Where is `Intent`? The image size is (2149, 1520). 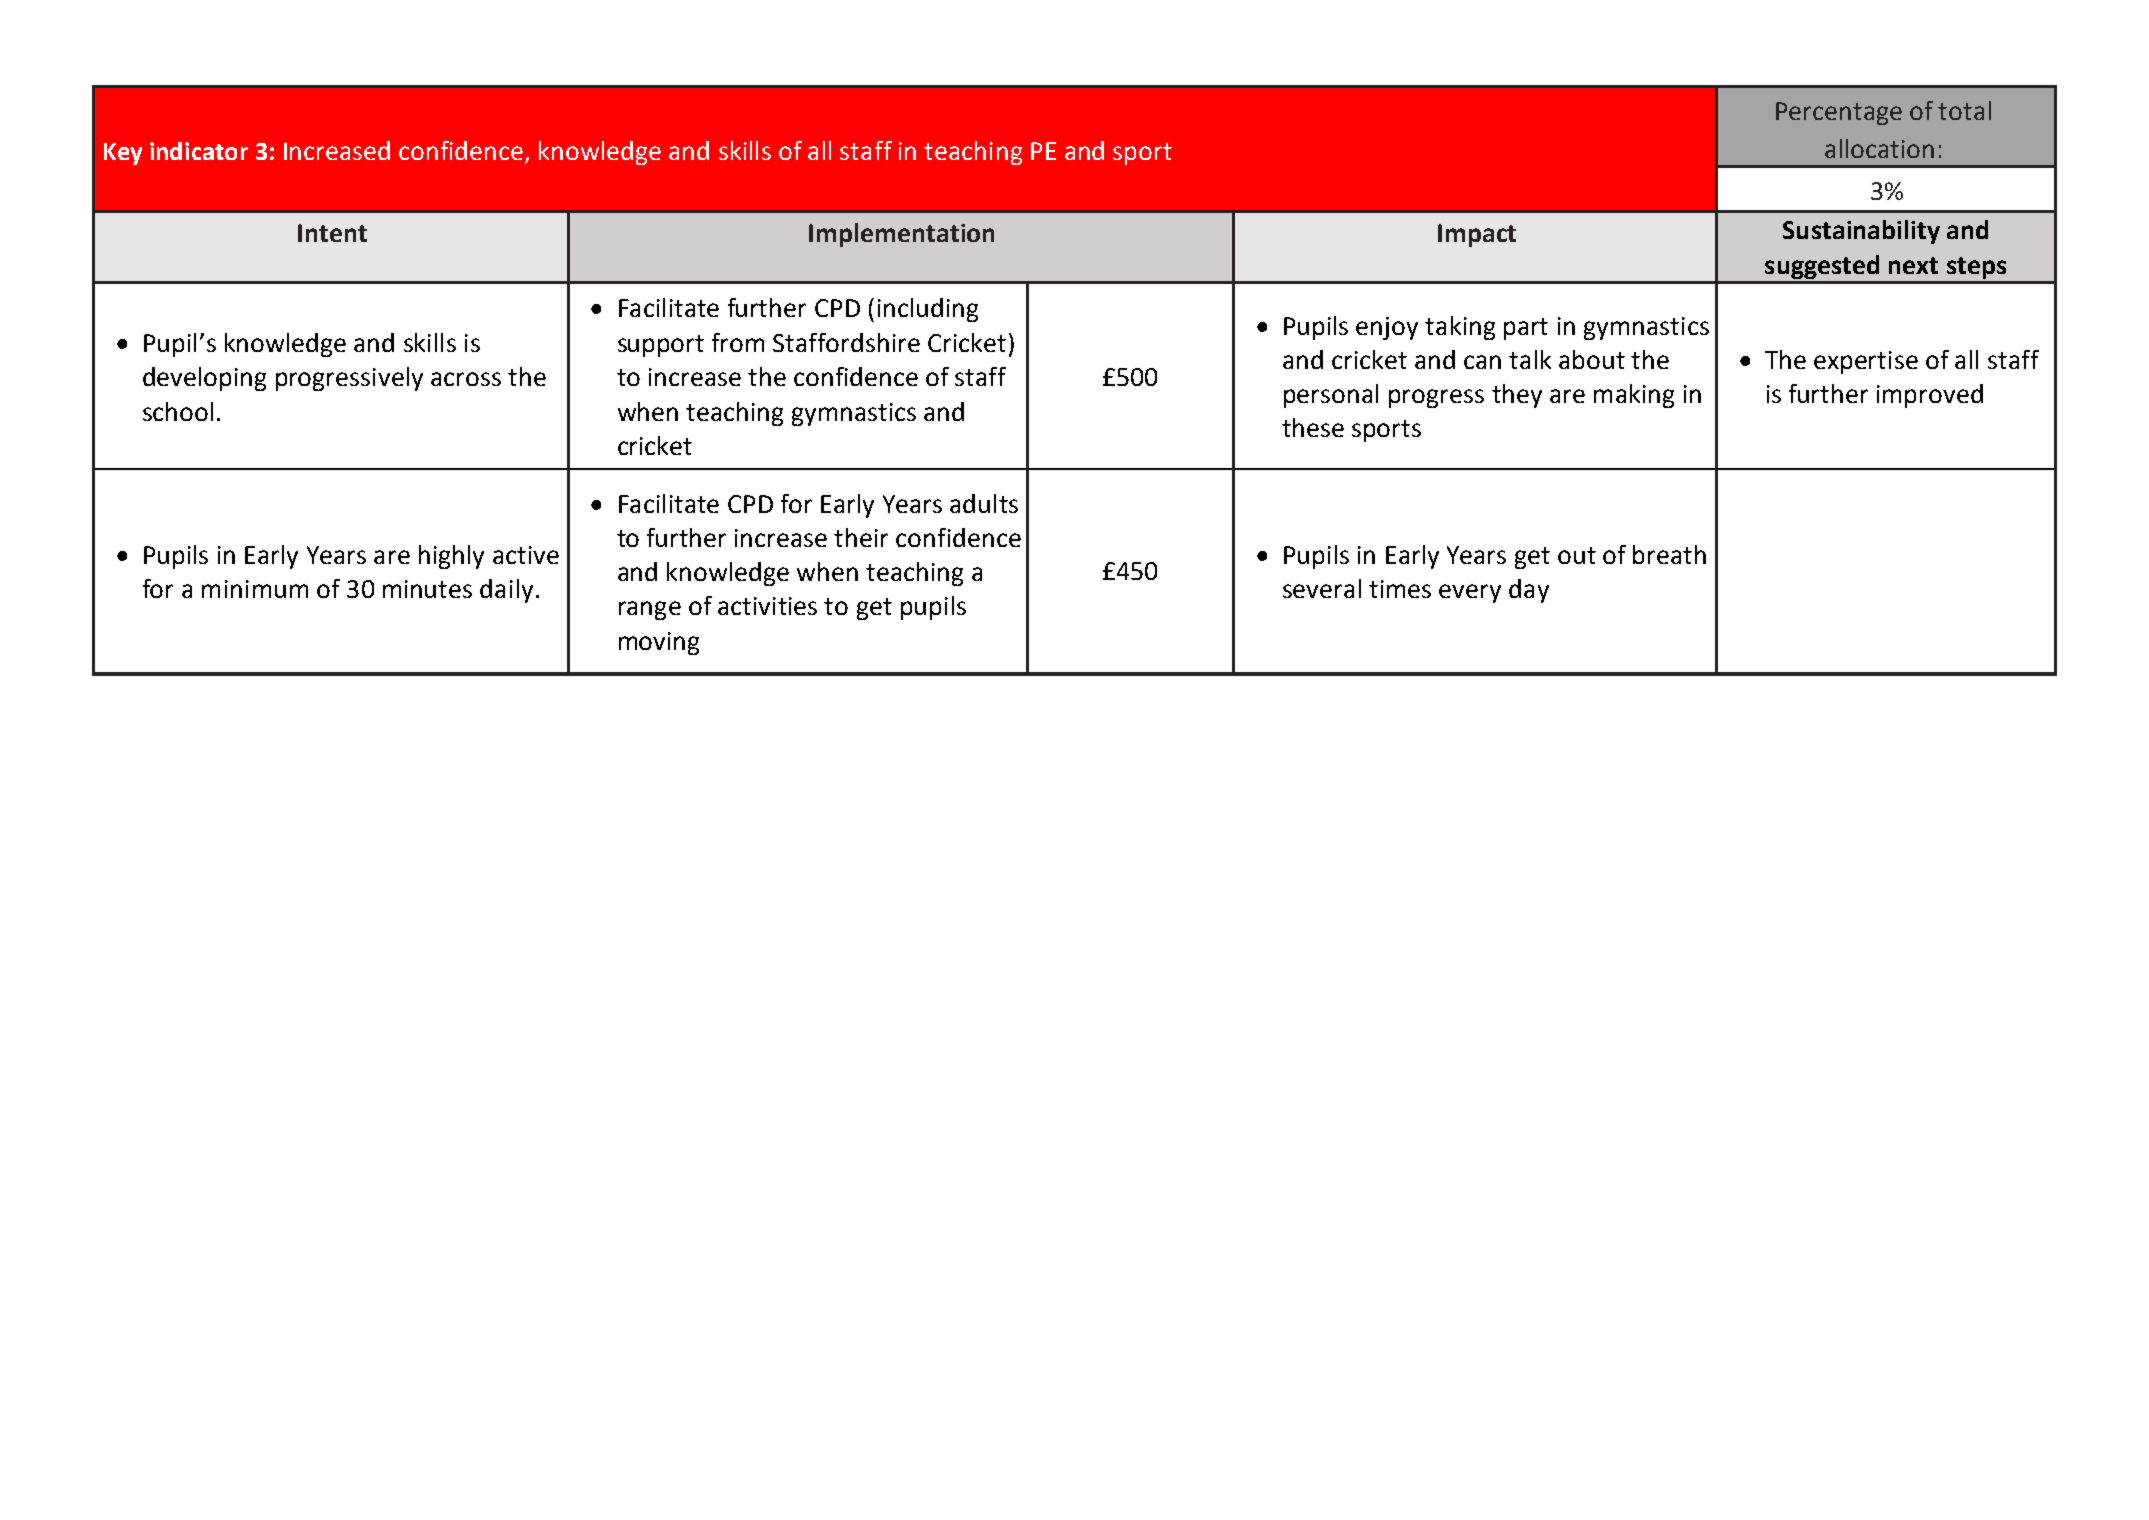
Intent is located at coordinates (332, 233).
